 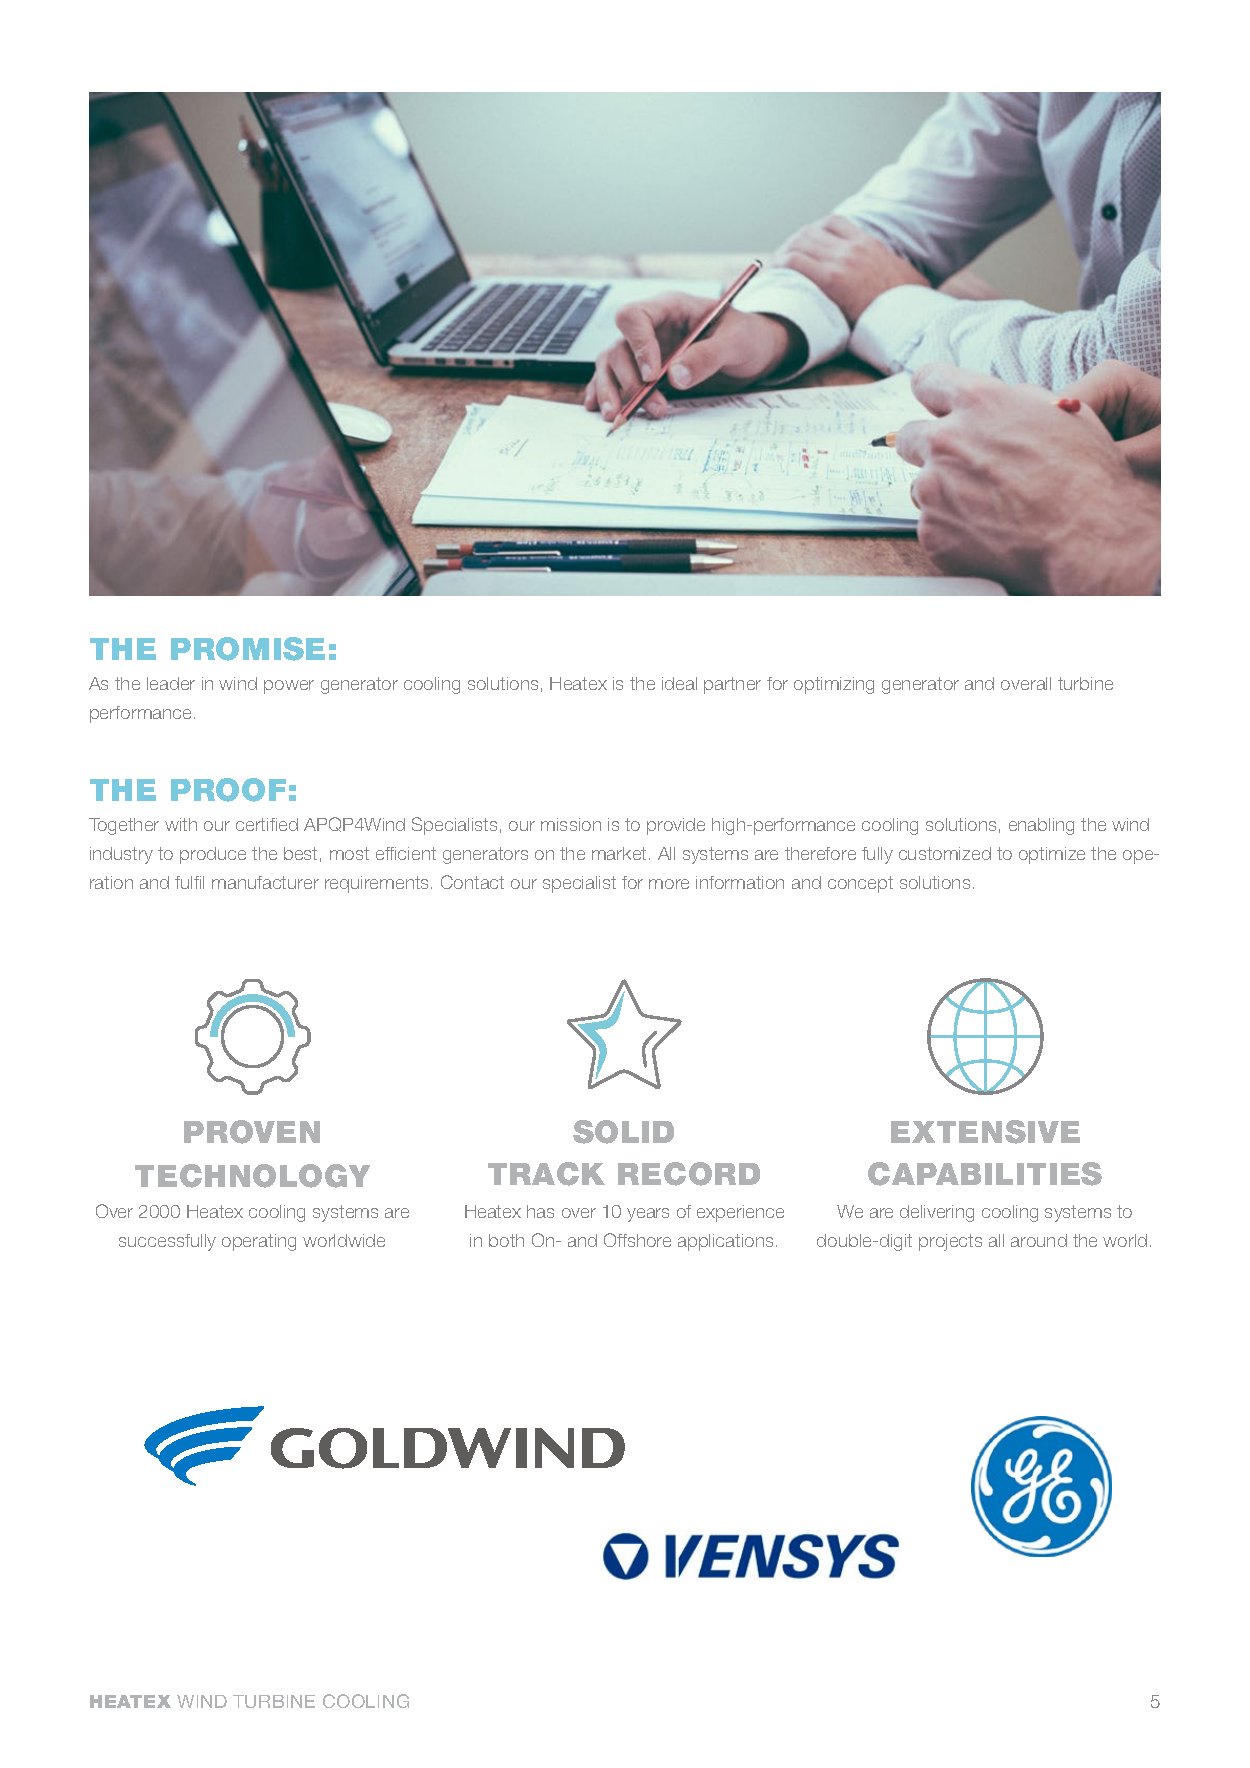 I want to click on market, so click(x=619, y=853).
